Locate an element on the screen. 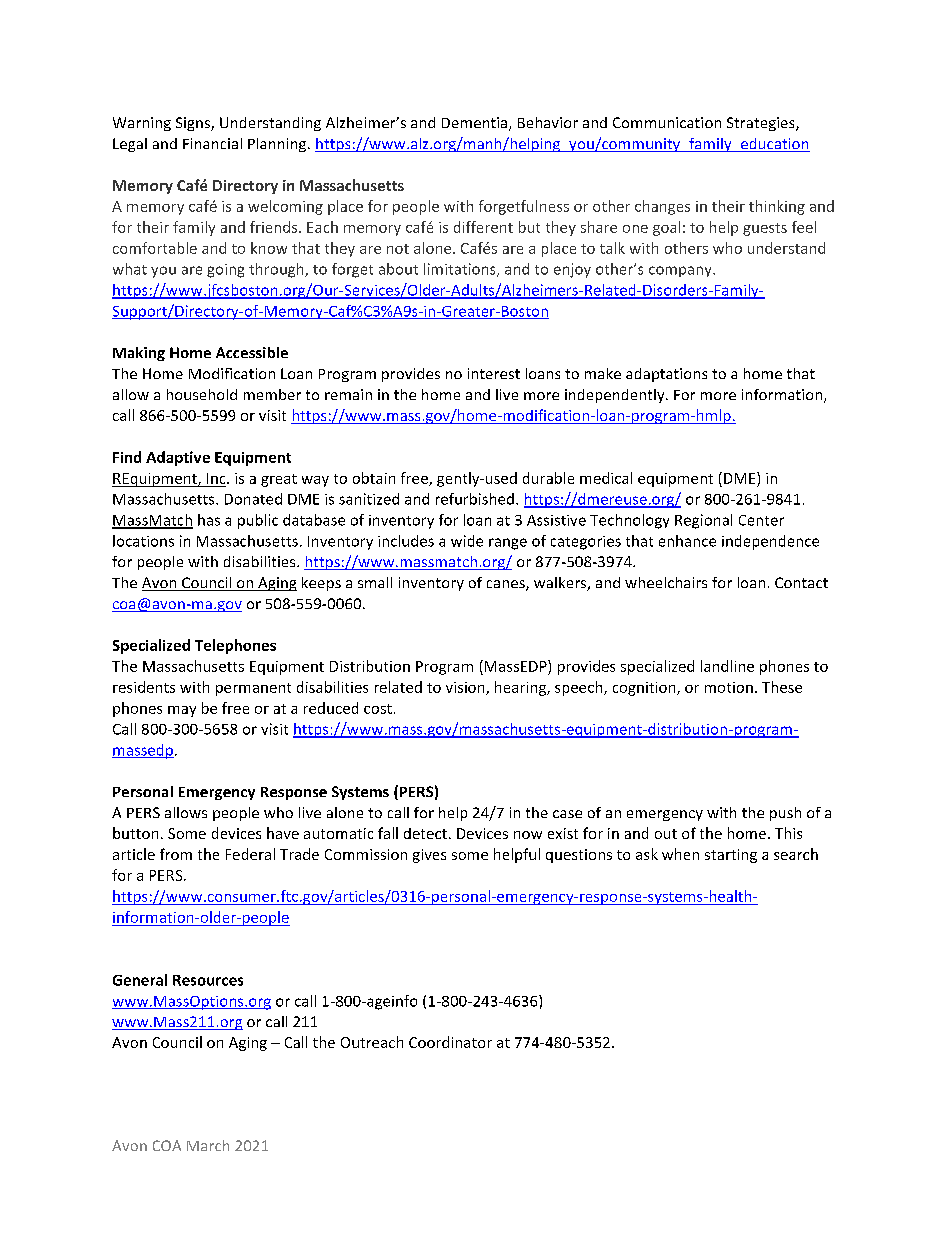  Financial is located at coordinates (212, 143).
